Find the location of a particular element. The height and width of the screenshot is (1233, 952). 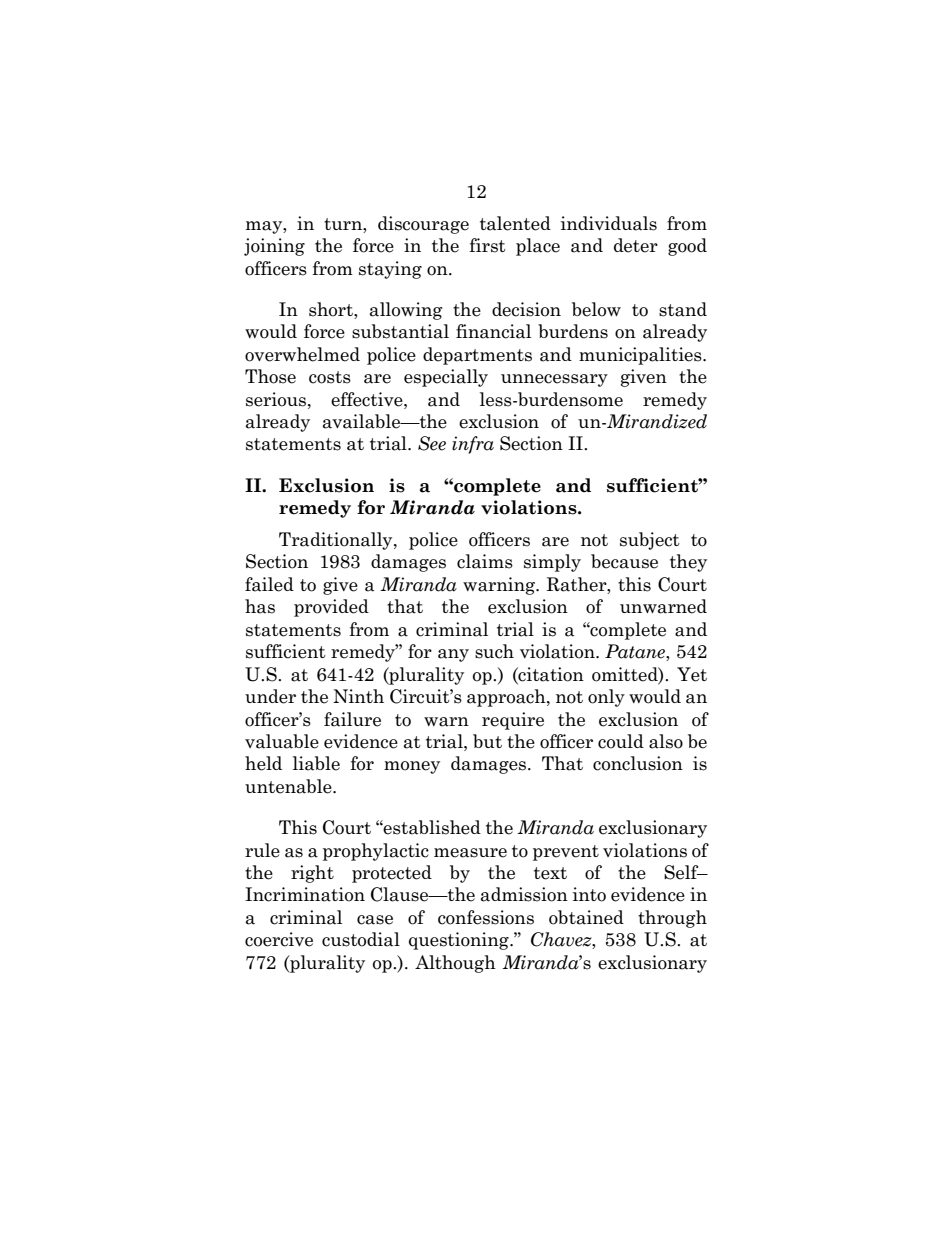

claims is located at coordinates (485, 561).
